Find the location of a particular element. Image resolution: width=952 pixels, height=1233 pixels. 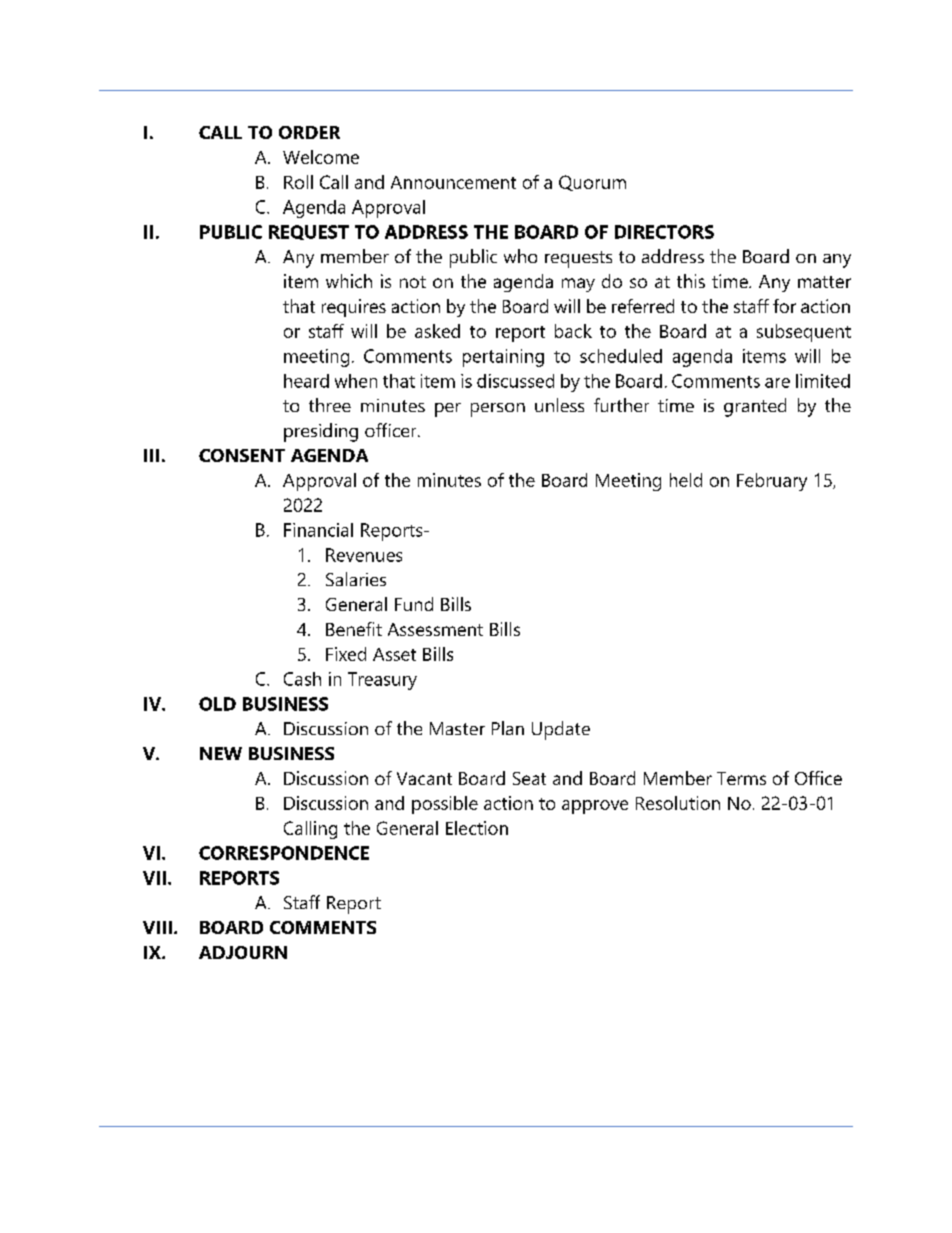

Election is located at coordinates (477, 828).
